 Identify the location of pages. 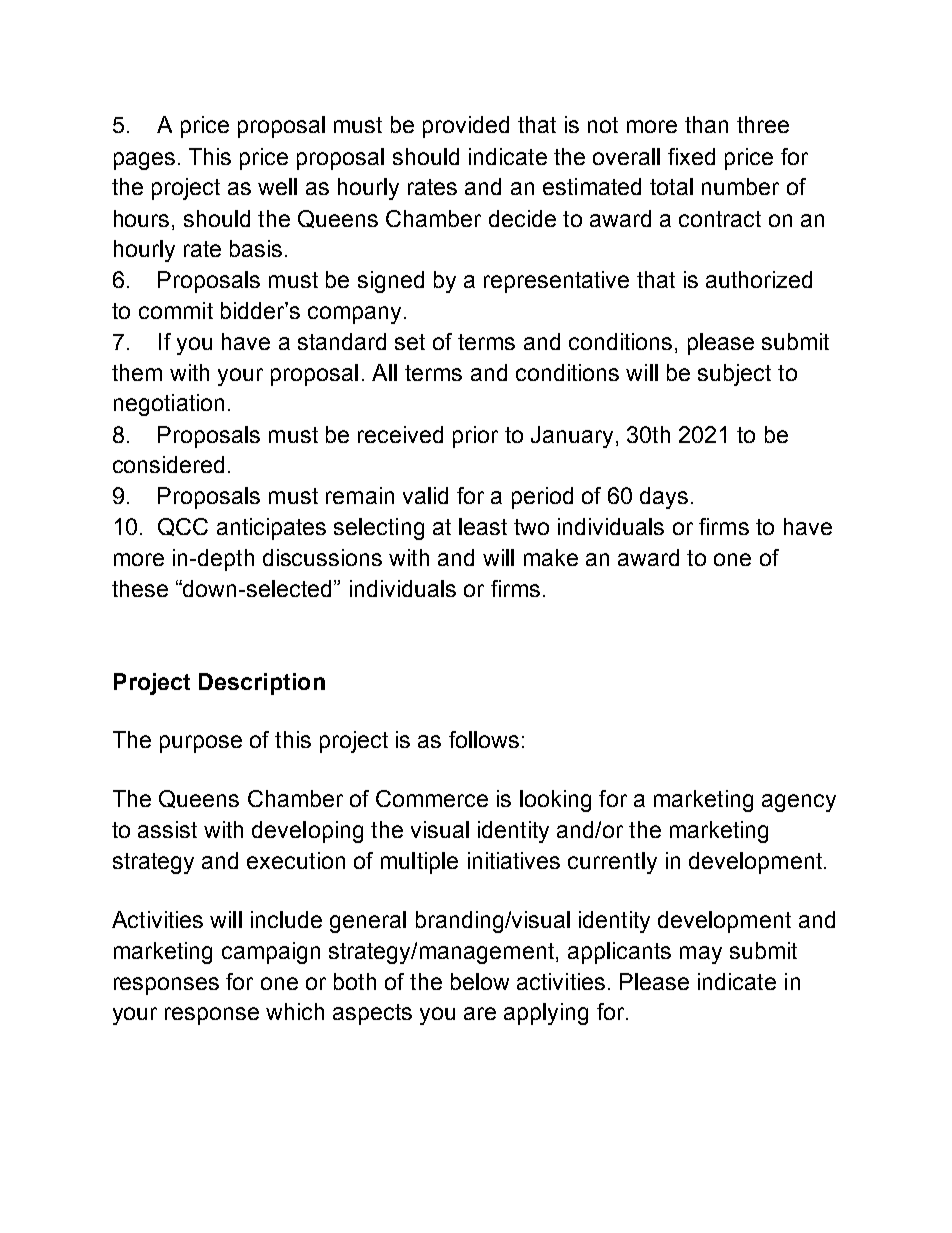
(144, 161).
